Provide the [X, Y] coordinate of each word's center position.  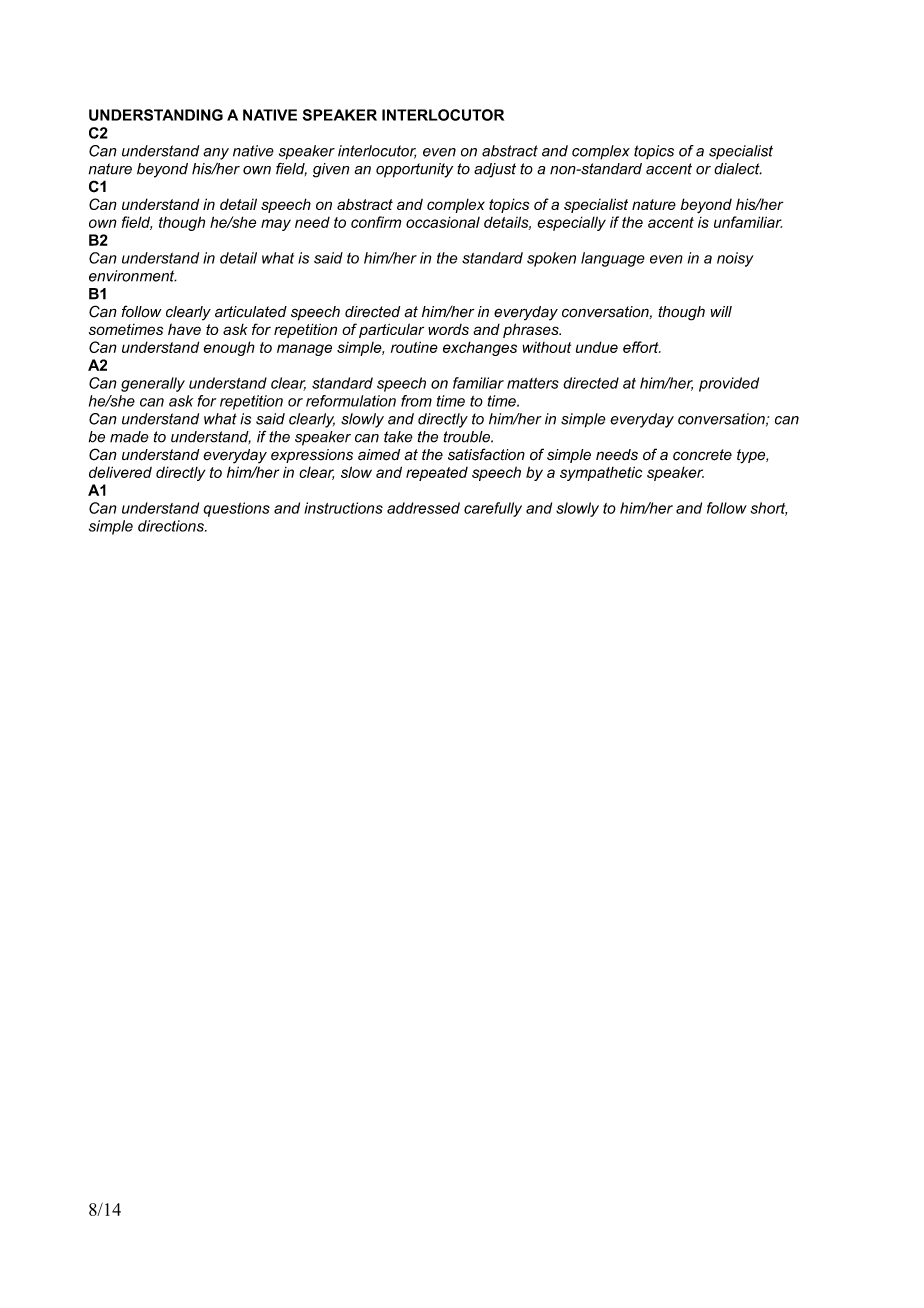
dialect [738, 169]
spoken [551, 259]
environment [133, 276]
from [416, 401]
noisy [735, 259]
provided [729, 384]
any [216, 154]
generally [153, 384]
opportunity [414, 170]
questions [236, 509]
